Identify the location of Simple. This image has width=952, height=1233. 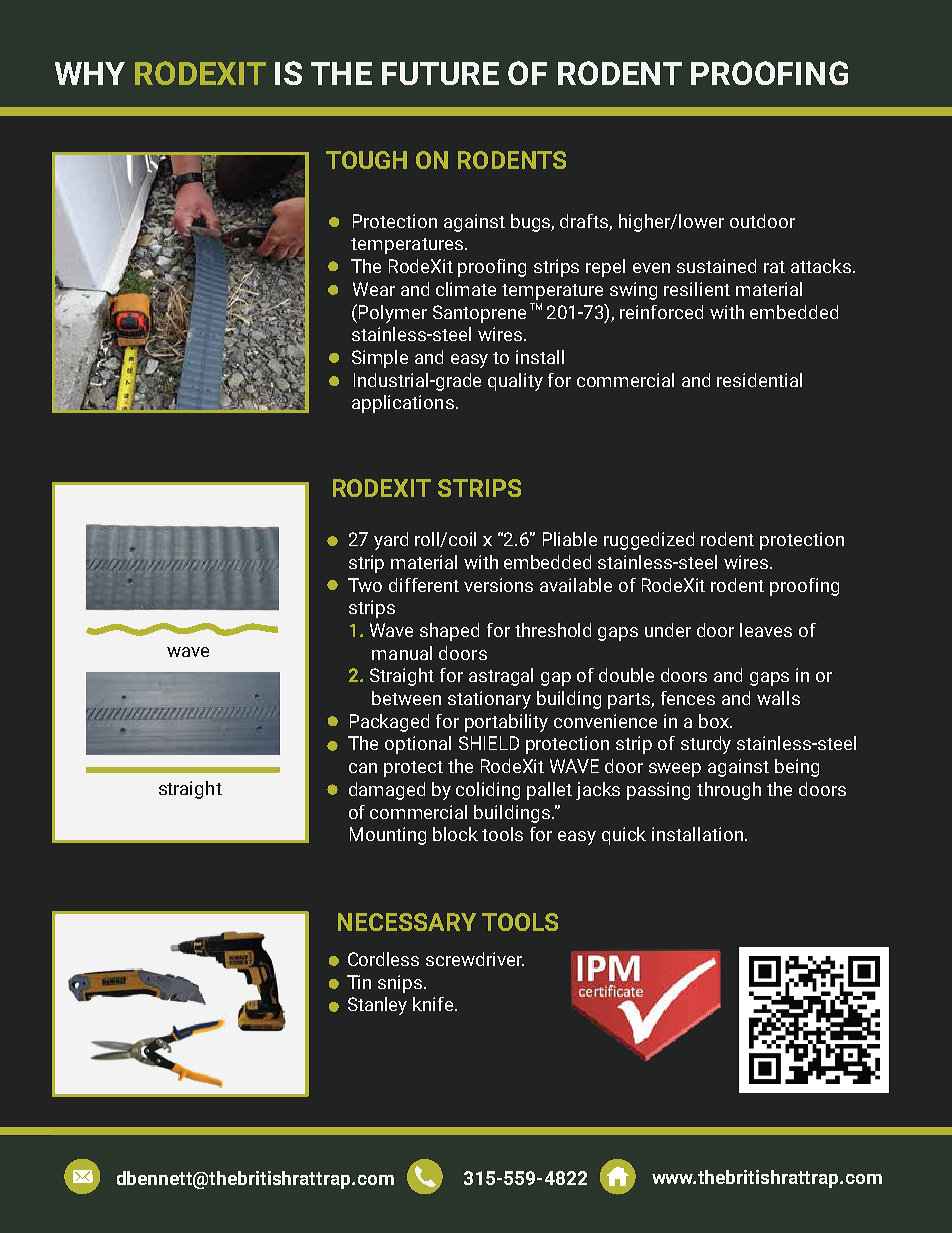
(380, 359).
